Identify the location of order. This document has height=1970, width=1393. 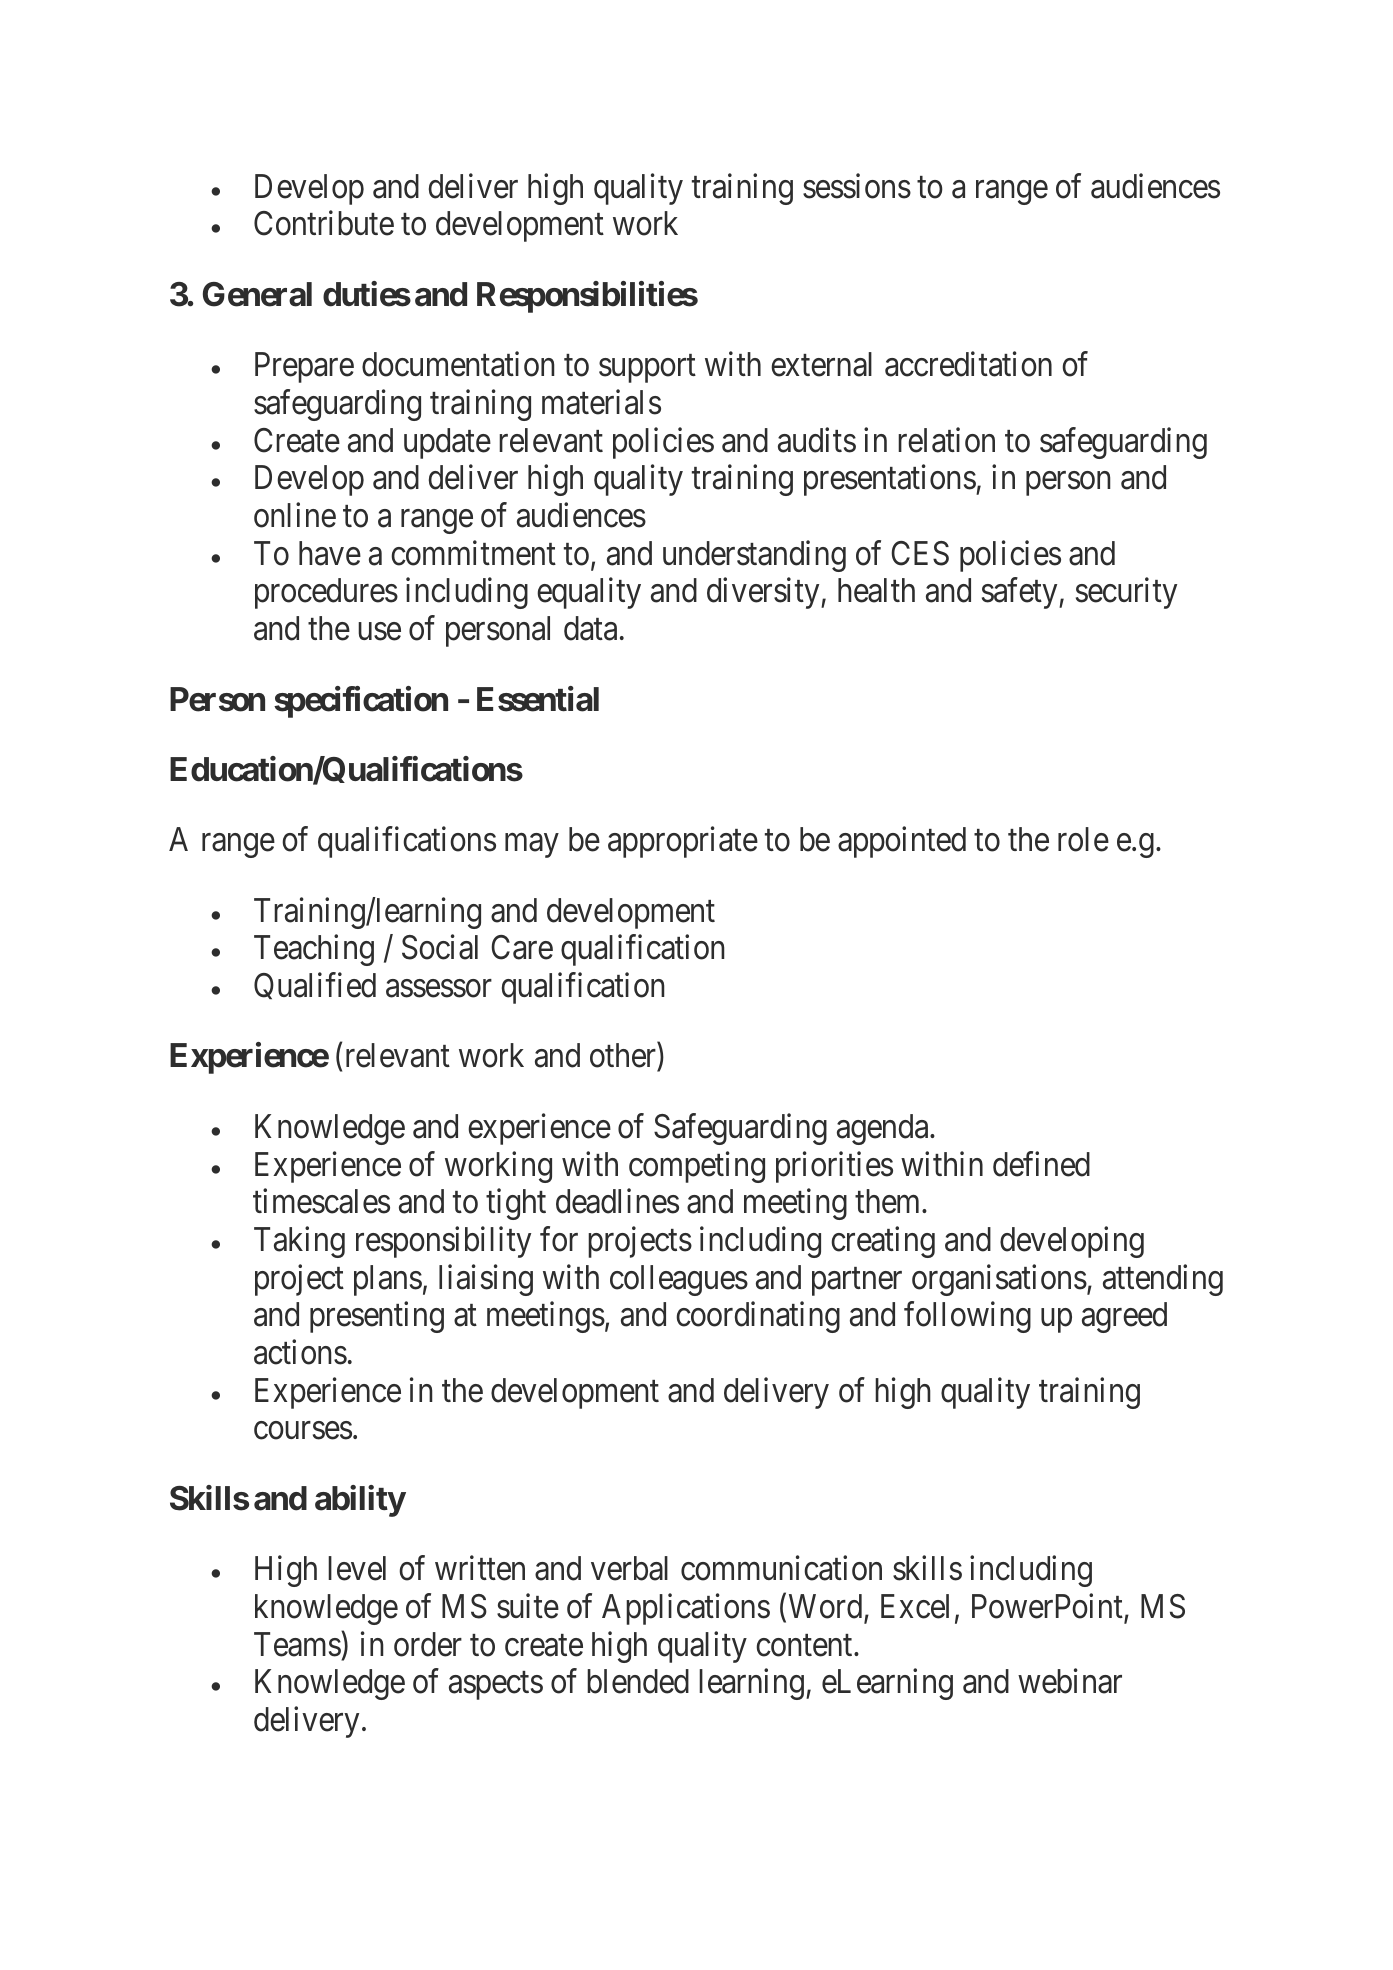
(428, 1644).
